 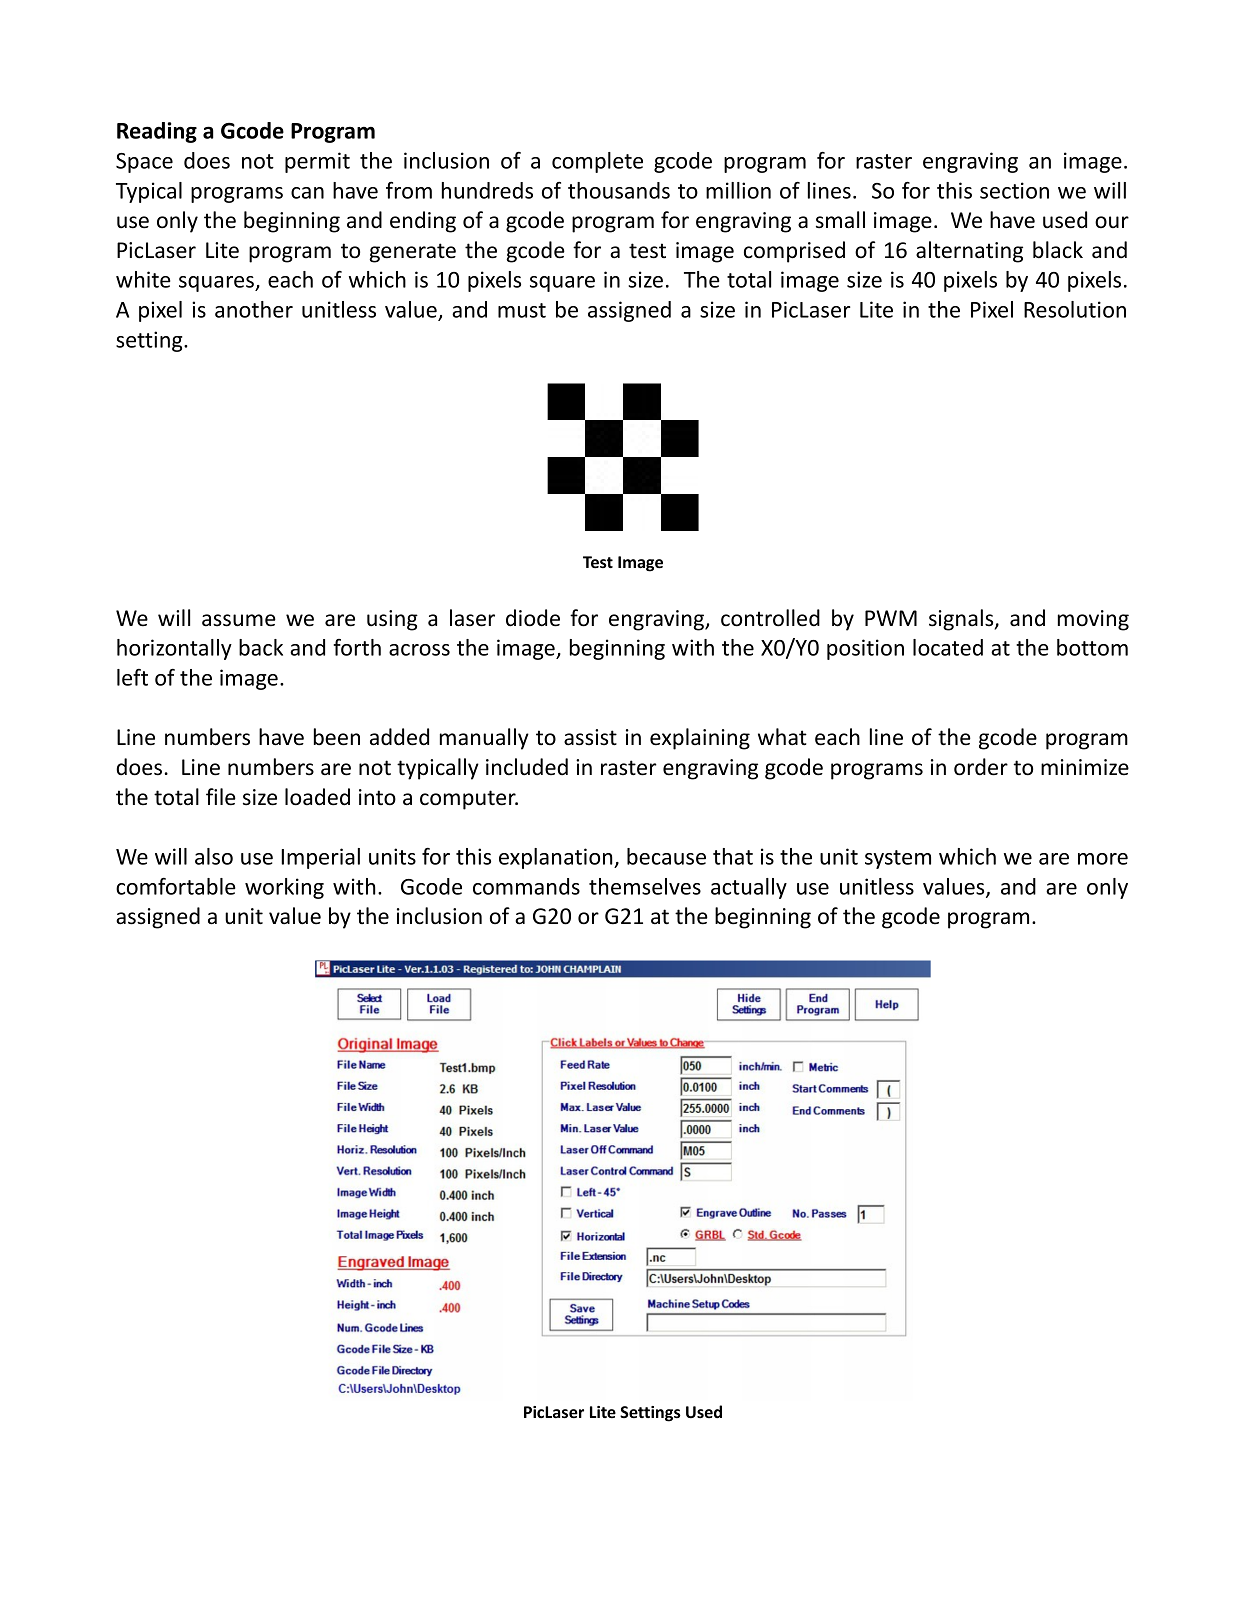 What do you see at coordinates (1075, 309) in the document?
I see `Resolution` at bounding box center [1075, 309].
